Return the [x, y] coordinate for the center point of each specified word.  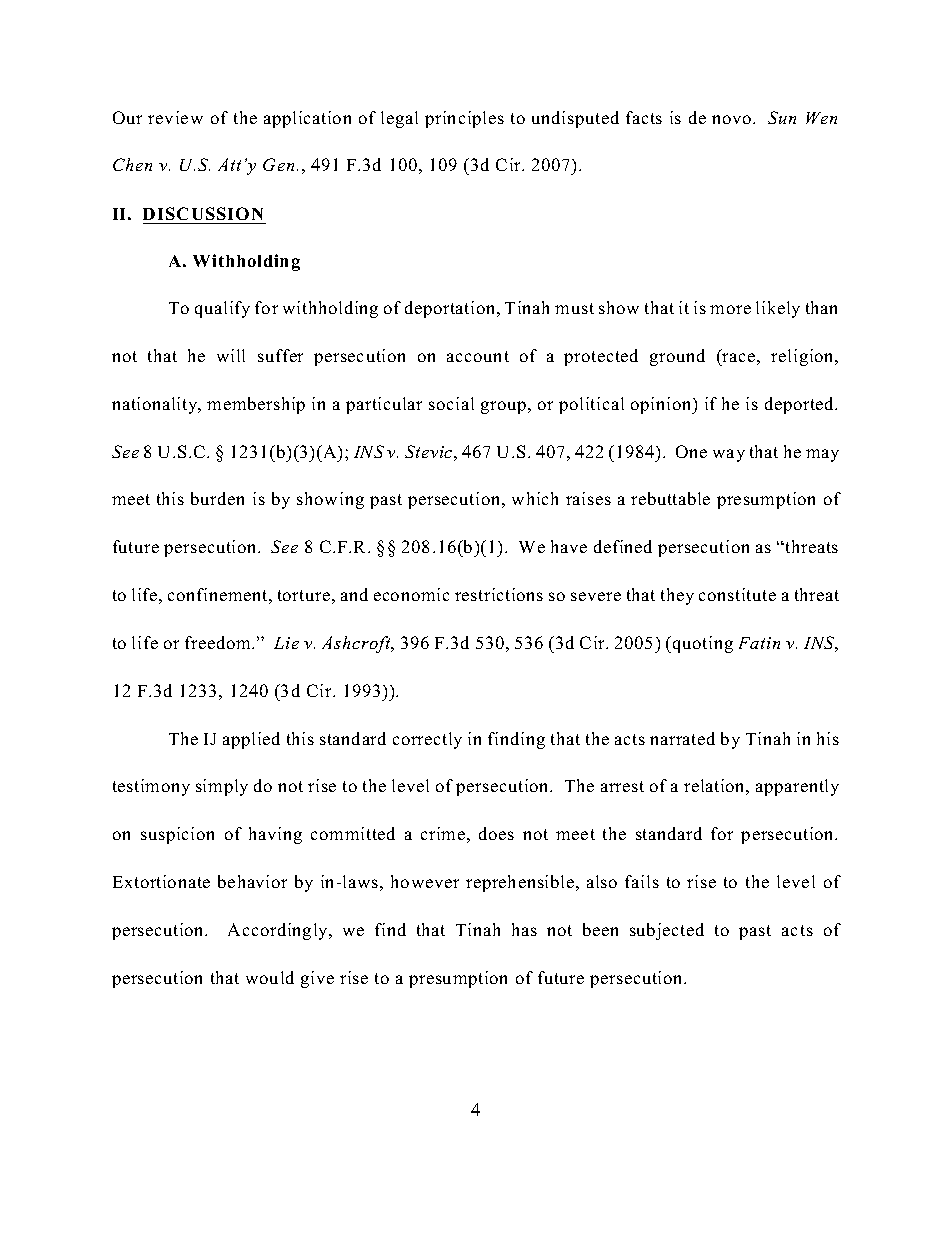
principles [464, 119]
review [175, 117]
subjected [667, 931]
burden [217, 498]
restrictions [499, 594]
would [270, 977]
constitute [737, 594]
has [524, 929]
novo [733, 119]
